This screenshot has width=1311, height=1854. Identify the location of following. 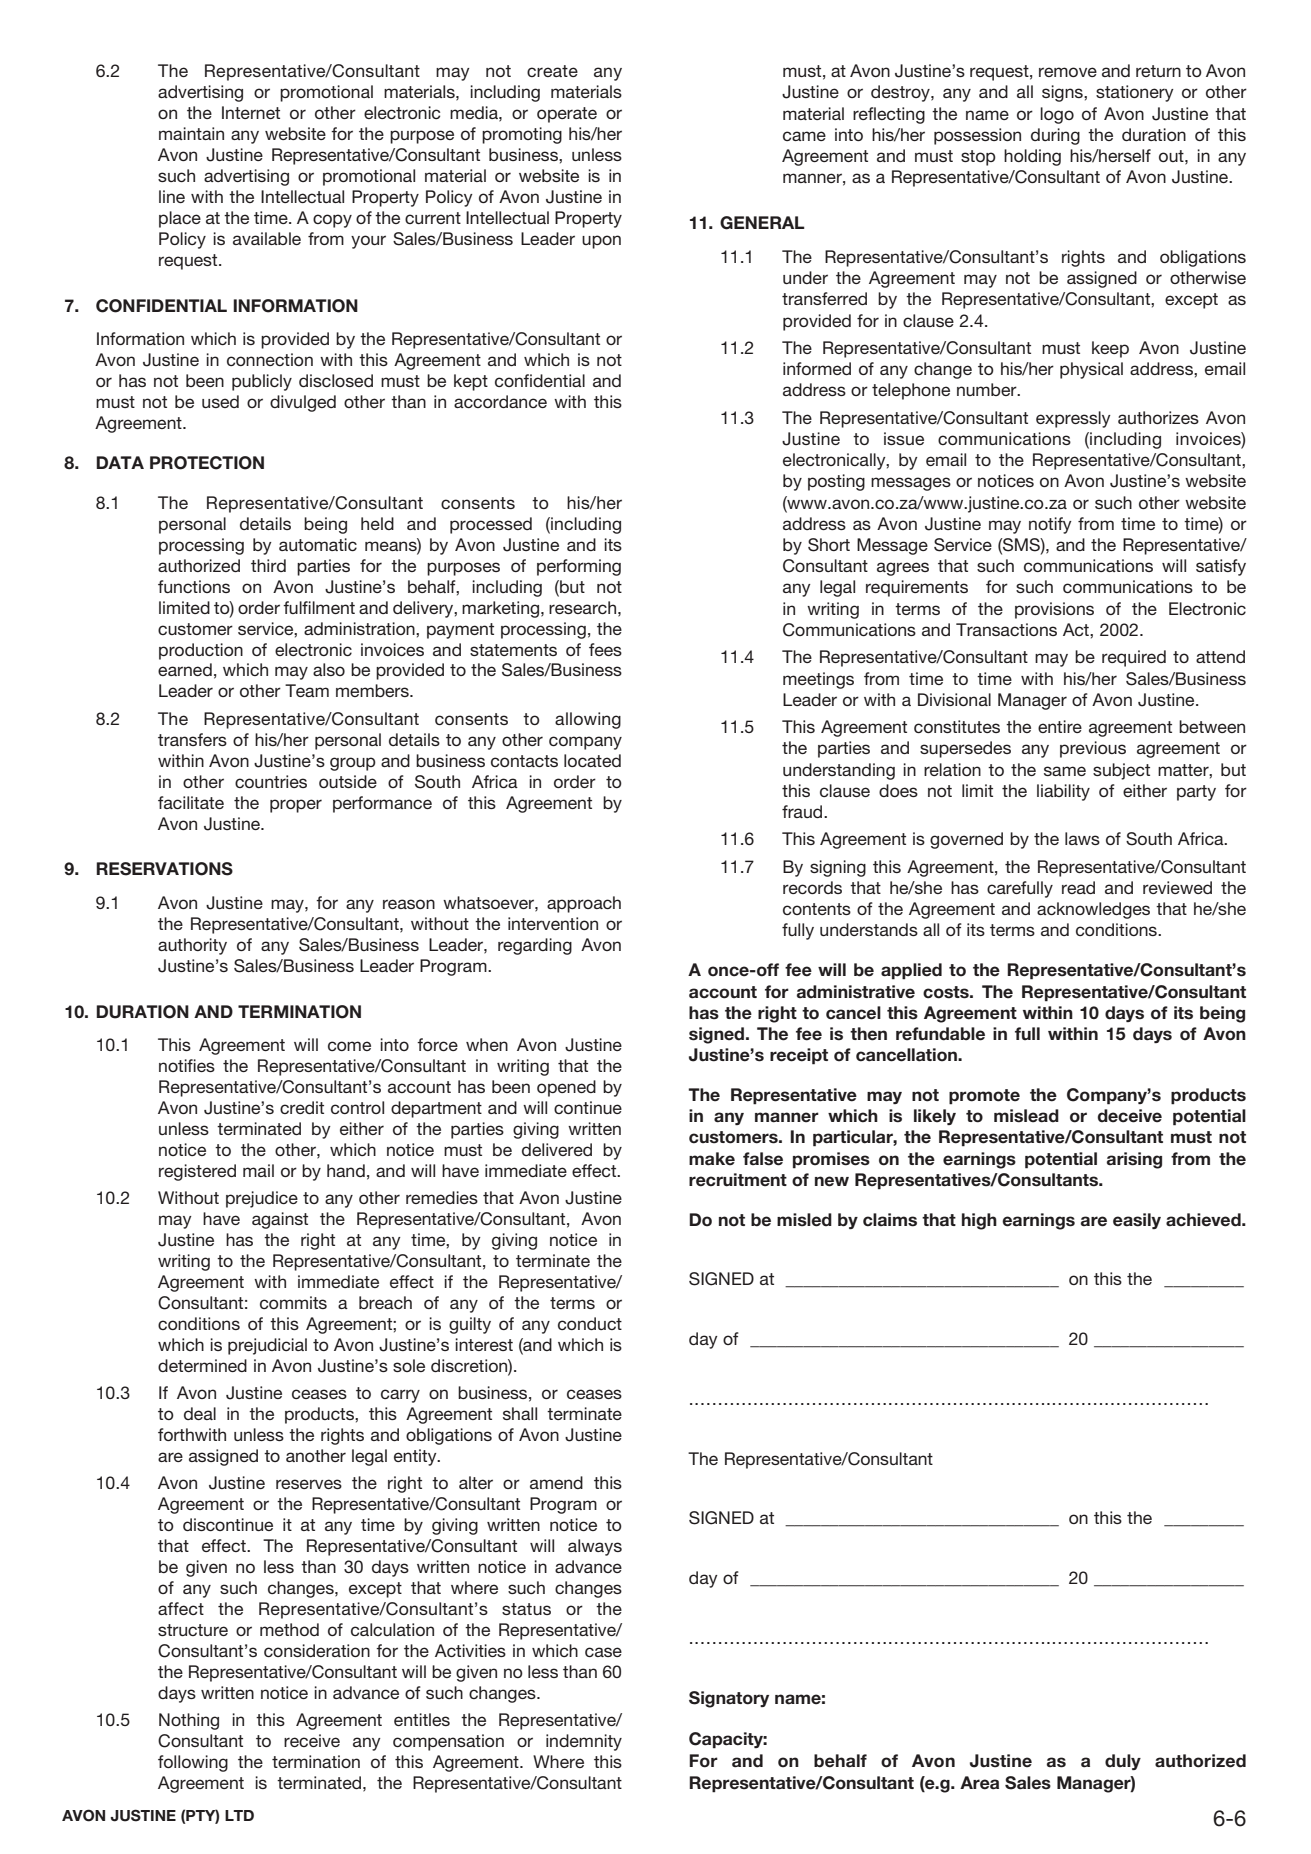
(193, 1763).
